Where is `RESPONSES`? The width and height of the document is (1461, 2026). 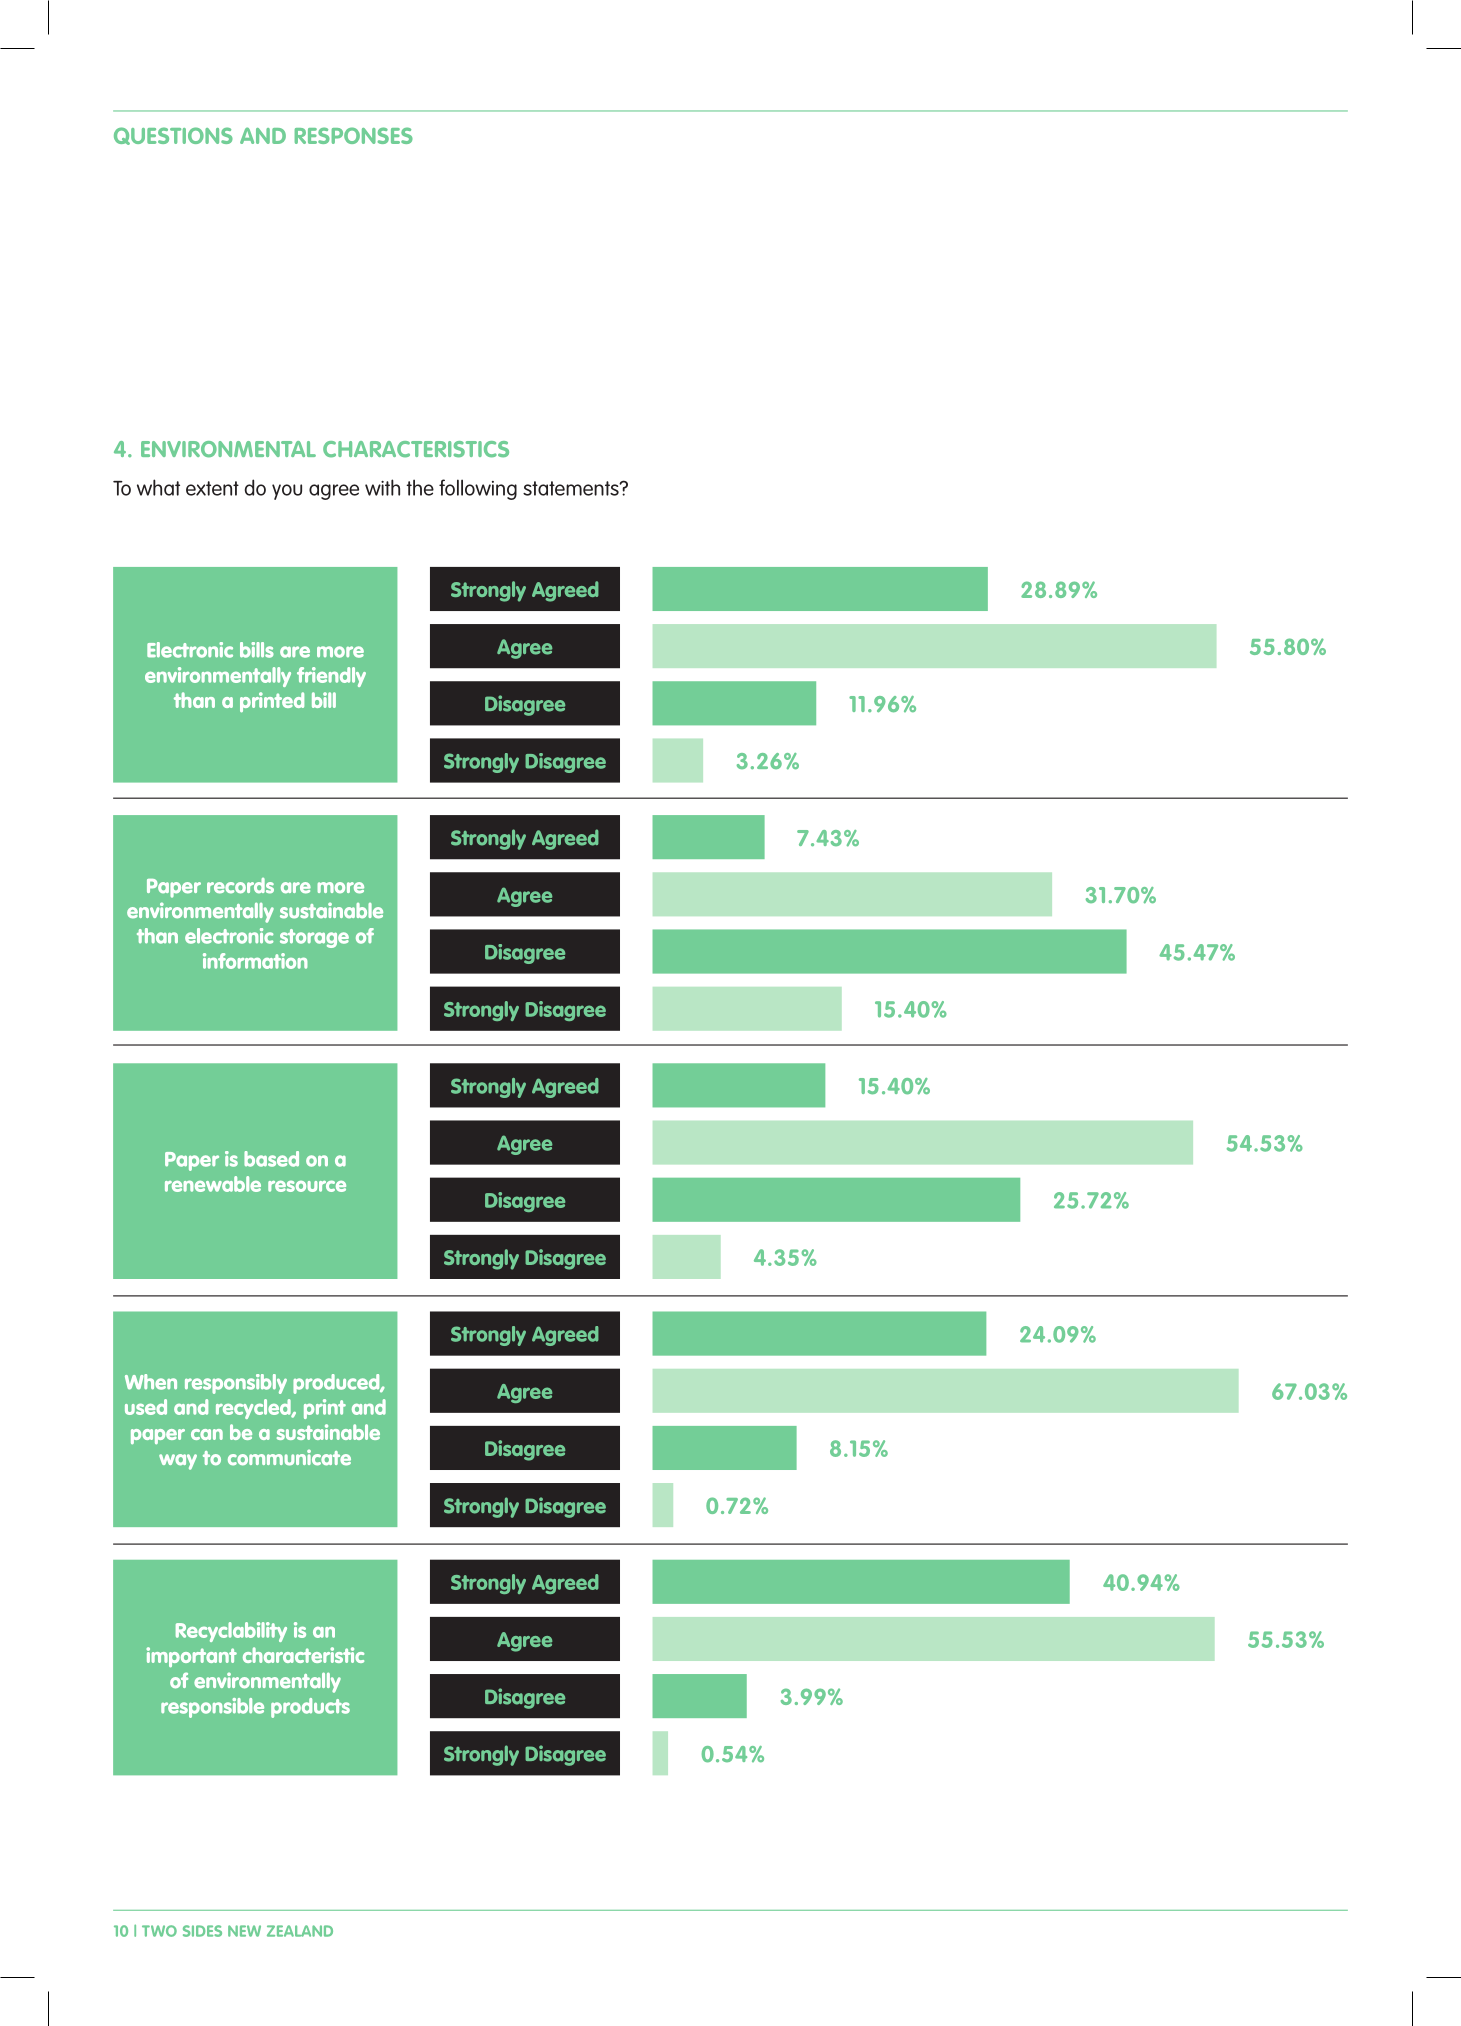 RESPONSES is located at coordinates (354, 135).
